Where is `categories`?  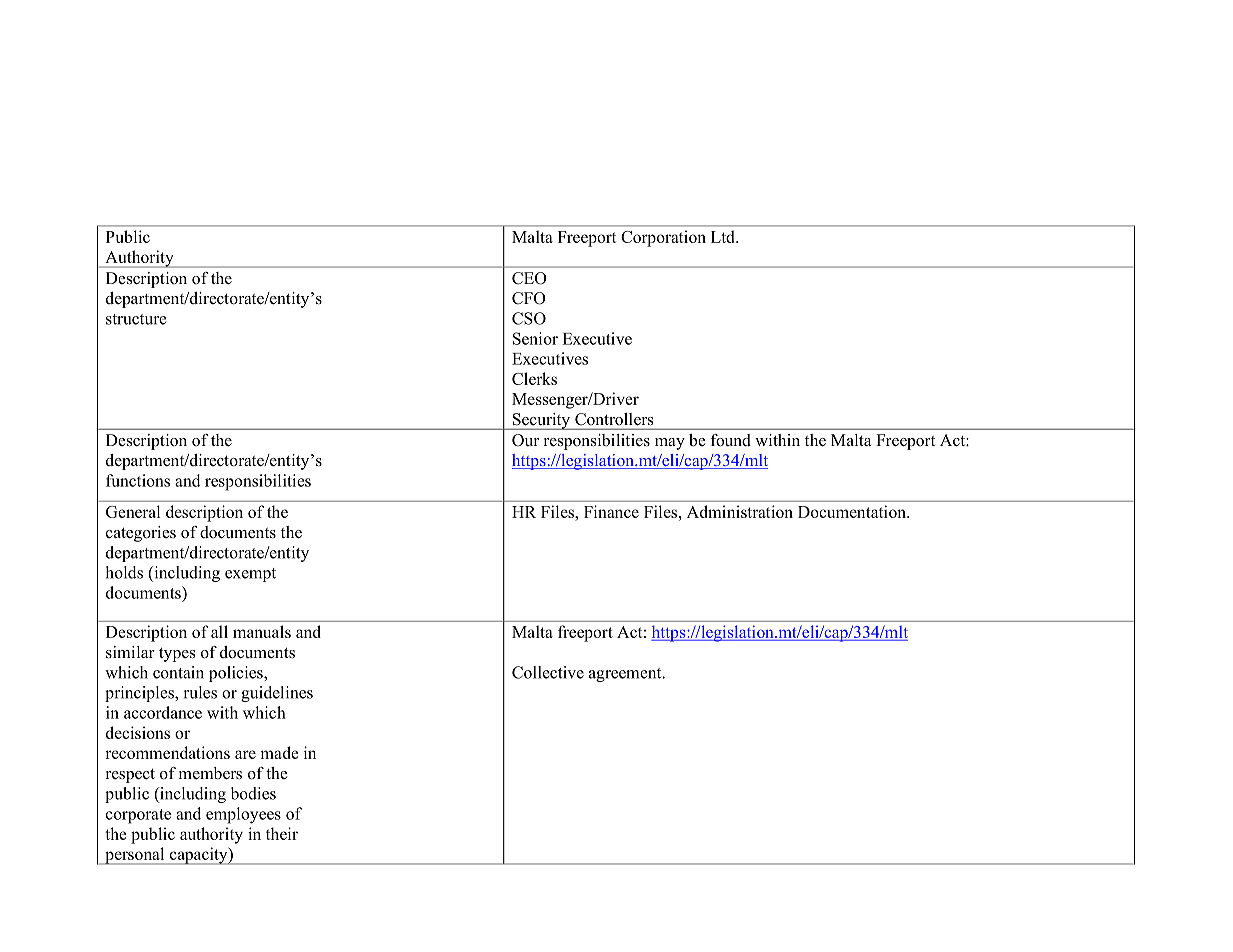
categories is located at coordinates (141, 534).
